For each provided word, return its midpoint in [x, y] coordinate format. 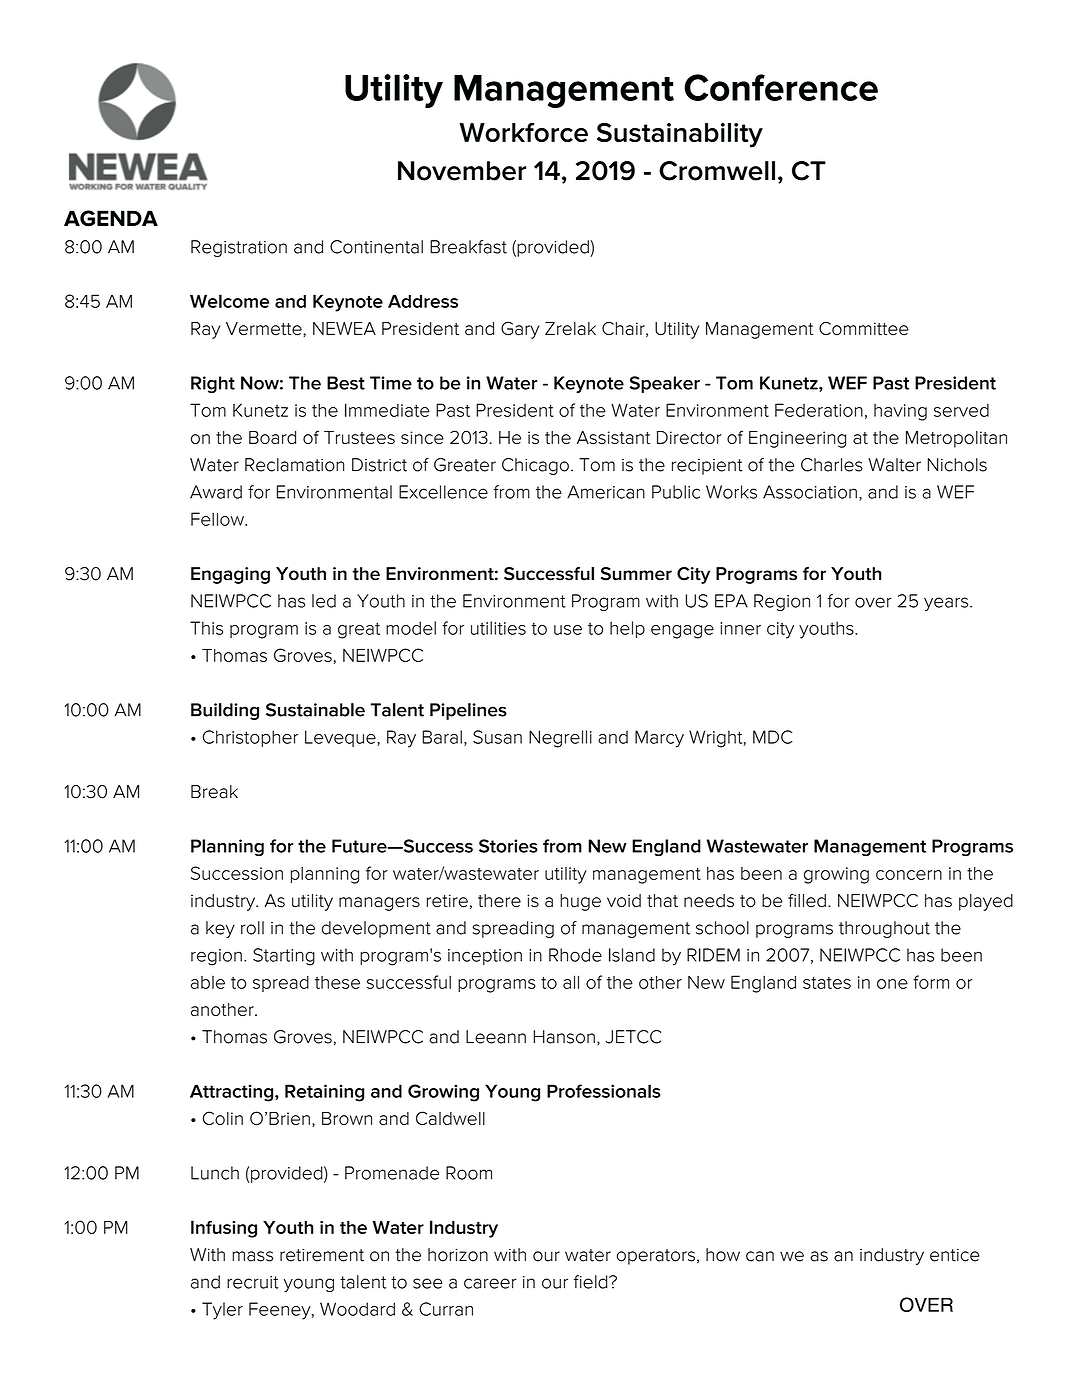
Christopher [250, 738]
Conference [781, 87]
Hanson [564, 1037]
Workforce [523, 132]
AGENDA [111, 218]
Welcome [229, 301]
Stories [508, 846]
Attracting [233, 1093]
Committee [864, 328]
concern [909, 875]
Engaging [230, 575]
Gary [520, 330]
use [568, 630]
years [947, 604]
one [892, 984]
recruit [253, 1282]
